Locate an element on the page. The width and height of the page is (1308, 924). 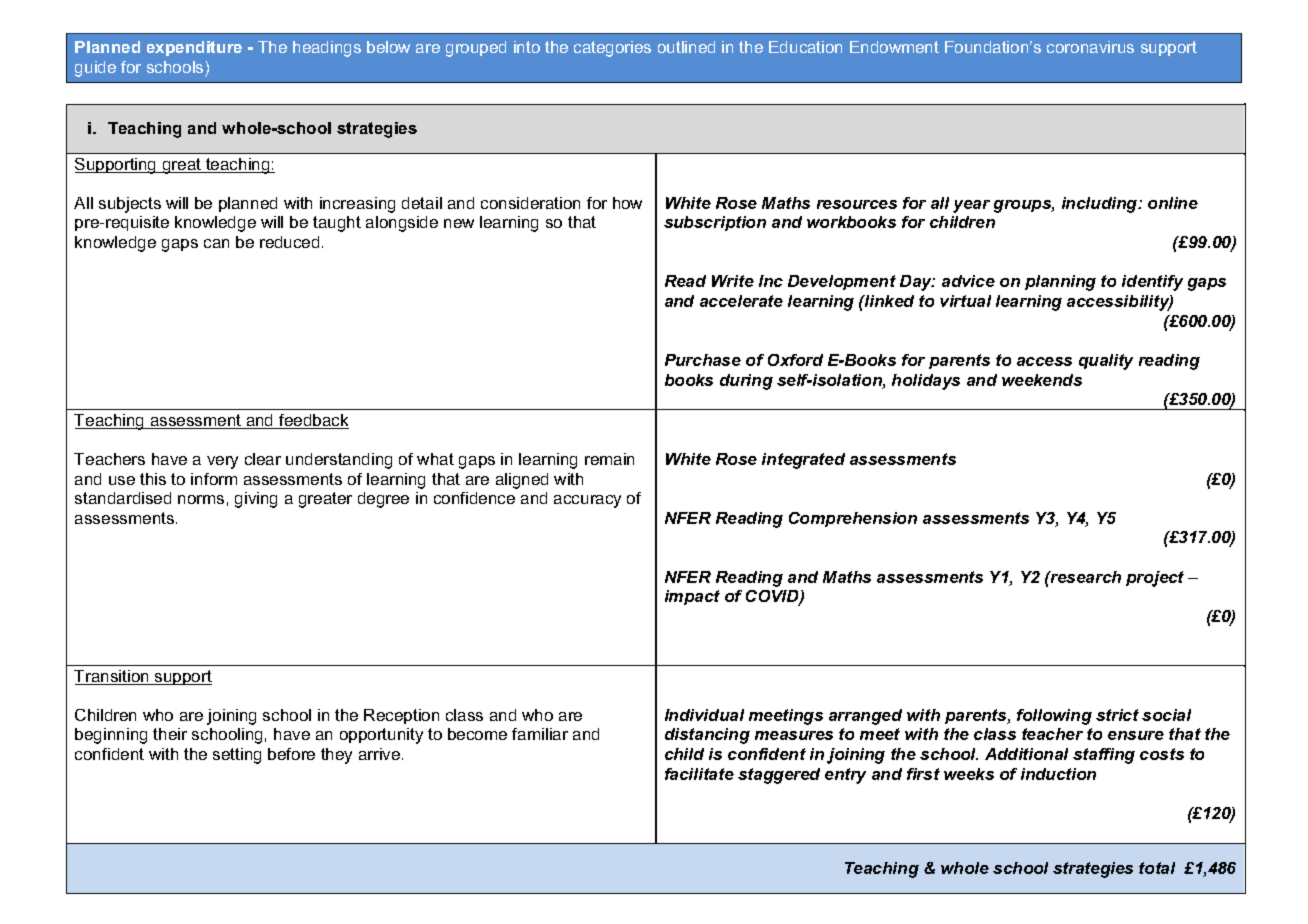
setting is located at coordinates (237, 756).
